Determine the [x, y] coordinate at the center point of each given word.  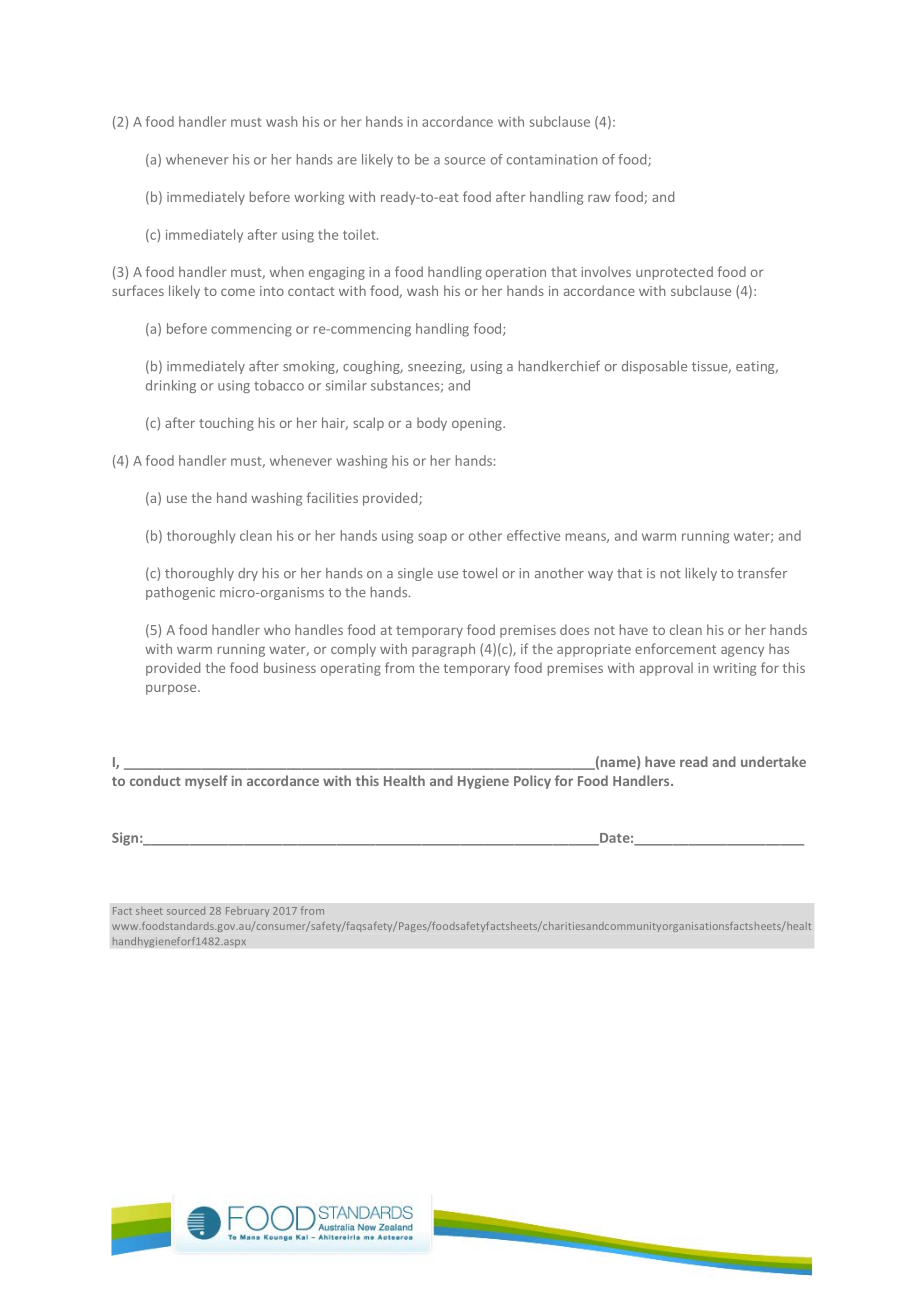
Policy [532, 782]
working [319, 198]
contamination [552, 159]
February [248, 912]
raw [599, 198]
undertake [773, 761]
